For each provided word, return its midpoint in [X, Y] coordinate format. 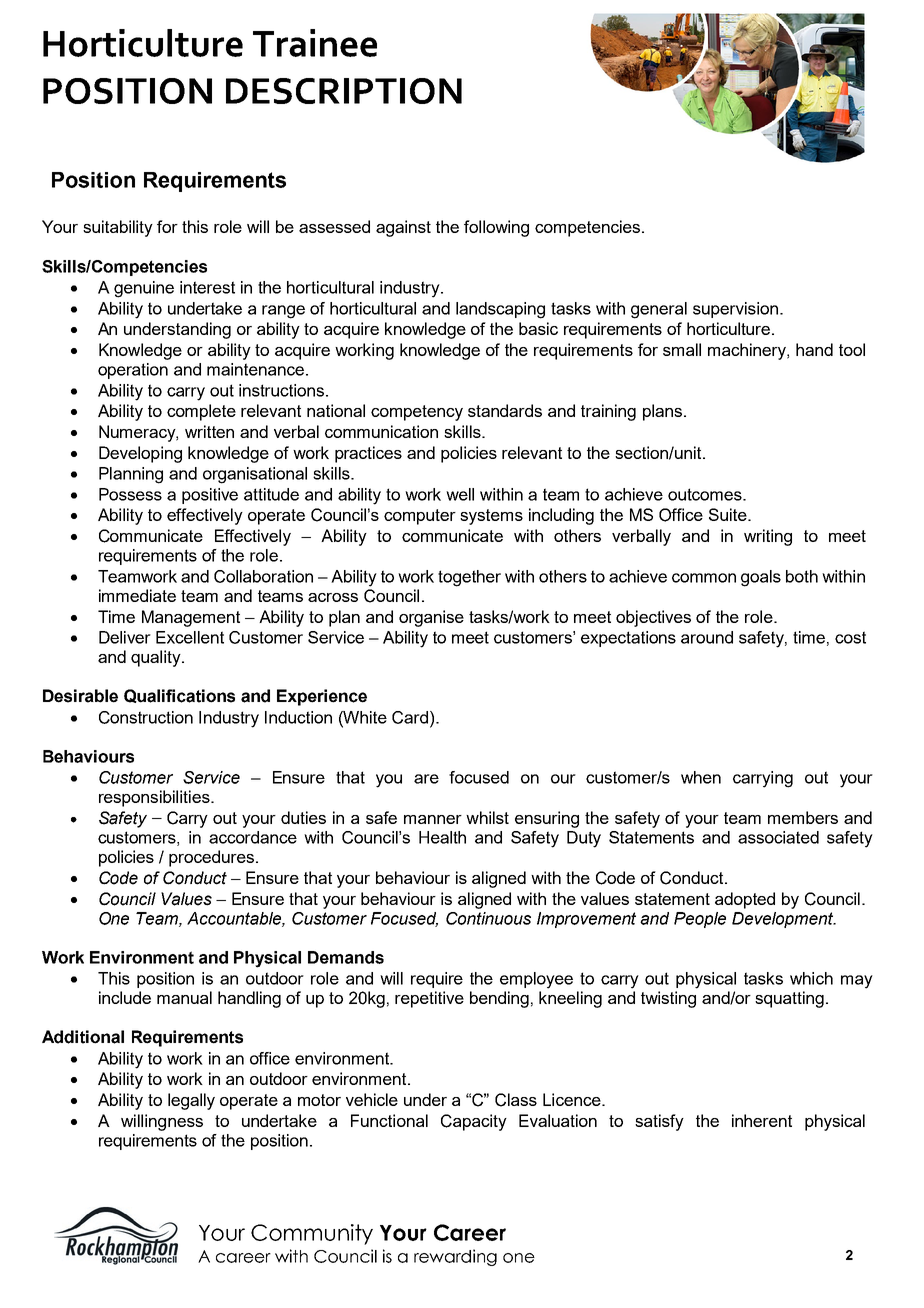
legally [191, 1101]
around [707, 637]
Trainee [315, 43]
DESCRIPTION [344, 91]
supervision [735, 310]
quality [157, 658]
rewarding [455, 1257]
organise [431, 618]
